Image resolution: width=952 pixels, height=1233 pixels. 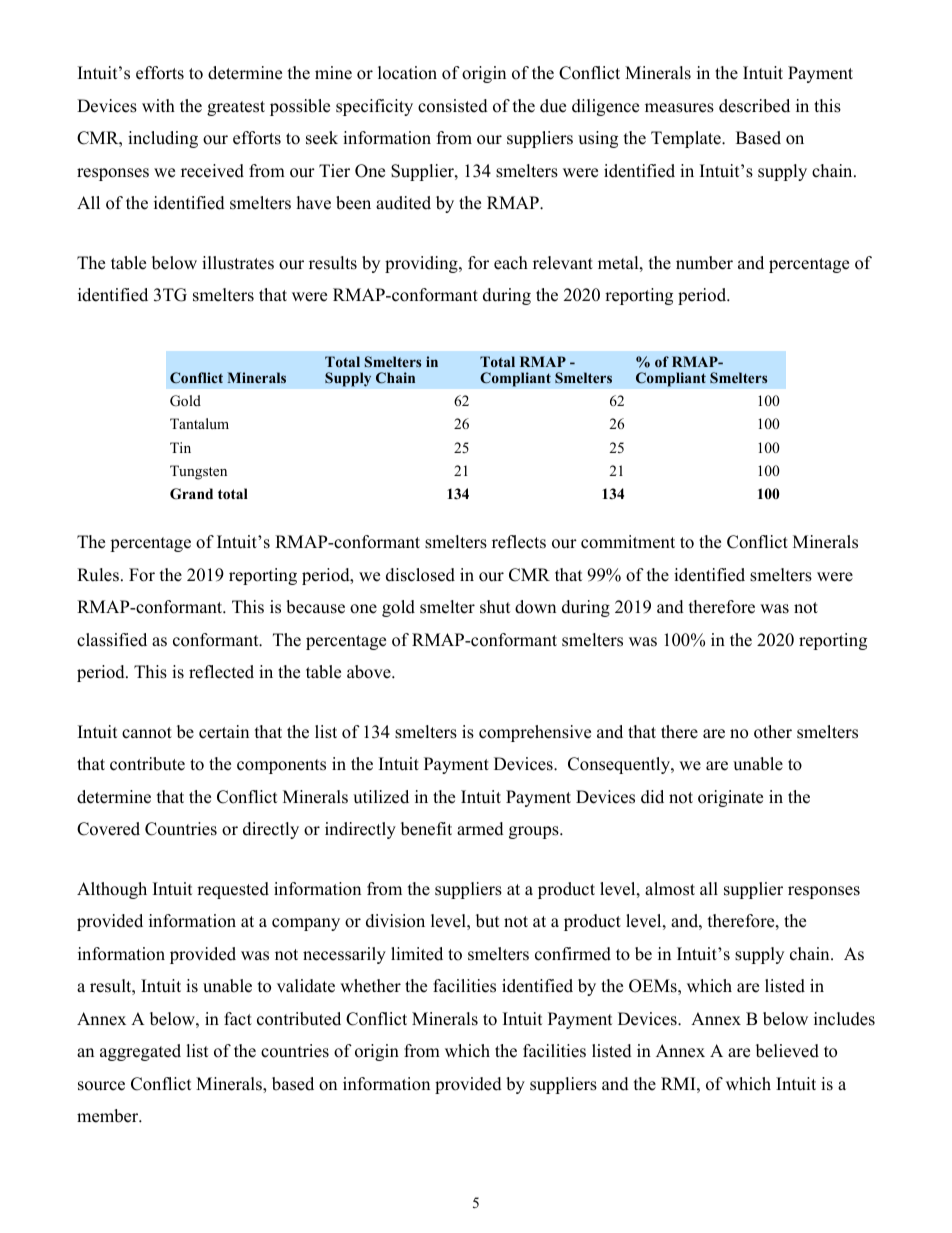 What do you see at coordinates (158, 105) in the screenshot?
I see `with` at bounding box center [158, 105].
